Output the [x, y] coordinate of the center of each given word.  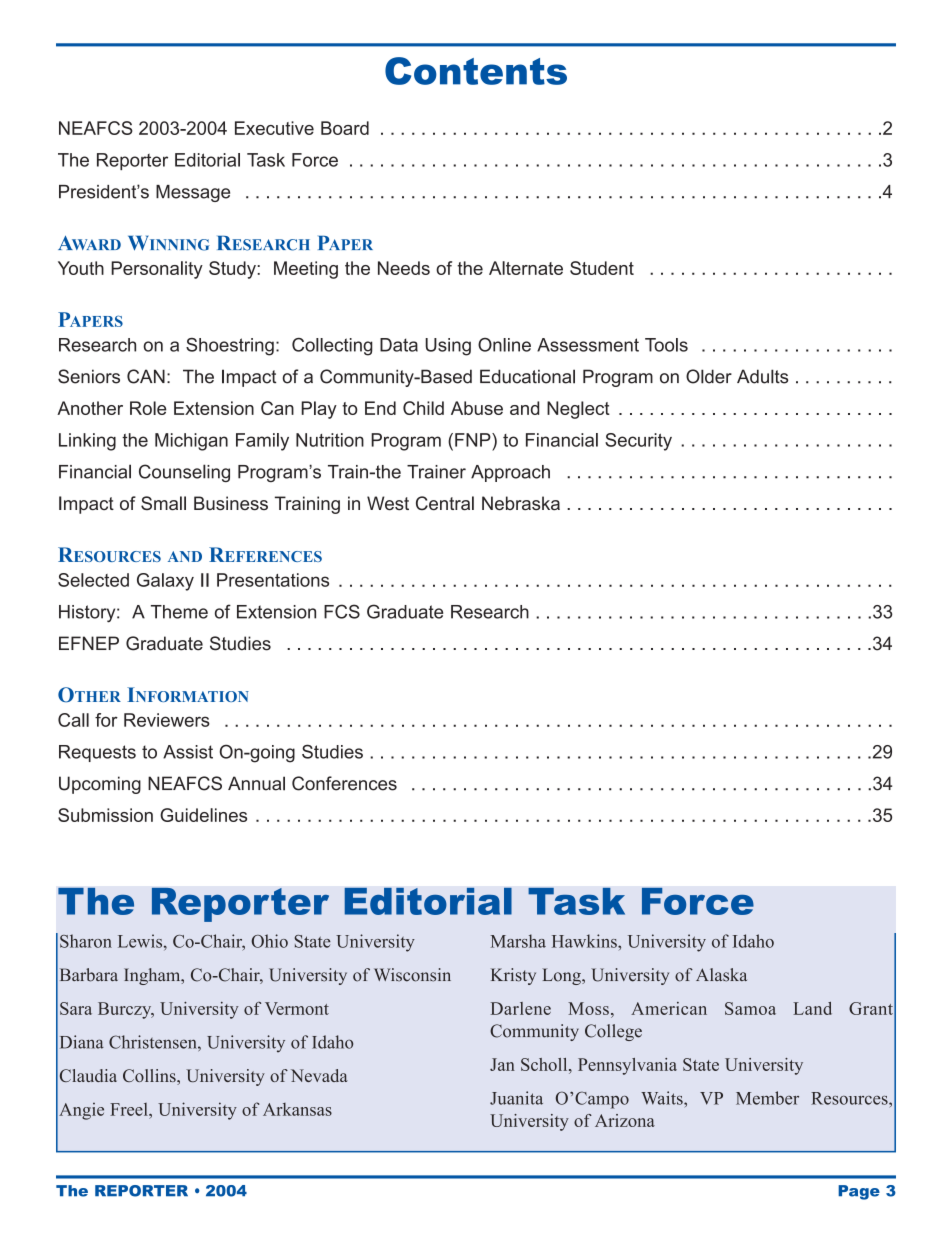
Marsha [518, 941]
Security [638, 442]
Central [445, 503]
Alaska [721, 975]
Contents [476, 71]
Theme [179, 612]
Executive [274, 128]
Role [148, 408]
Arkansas [297, 1109]
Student [602, 268]
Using [448, 347]
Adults [762, 376]
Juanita [516, 1098]
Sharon [86, 941]
